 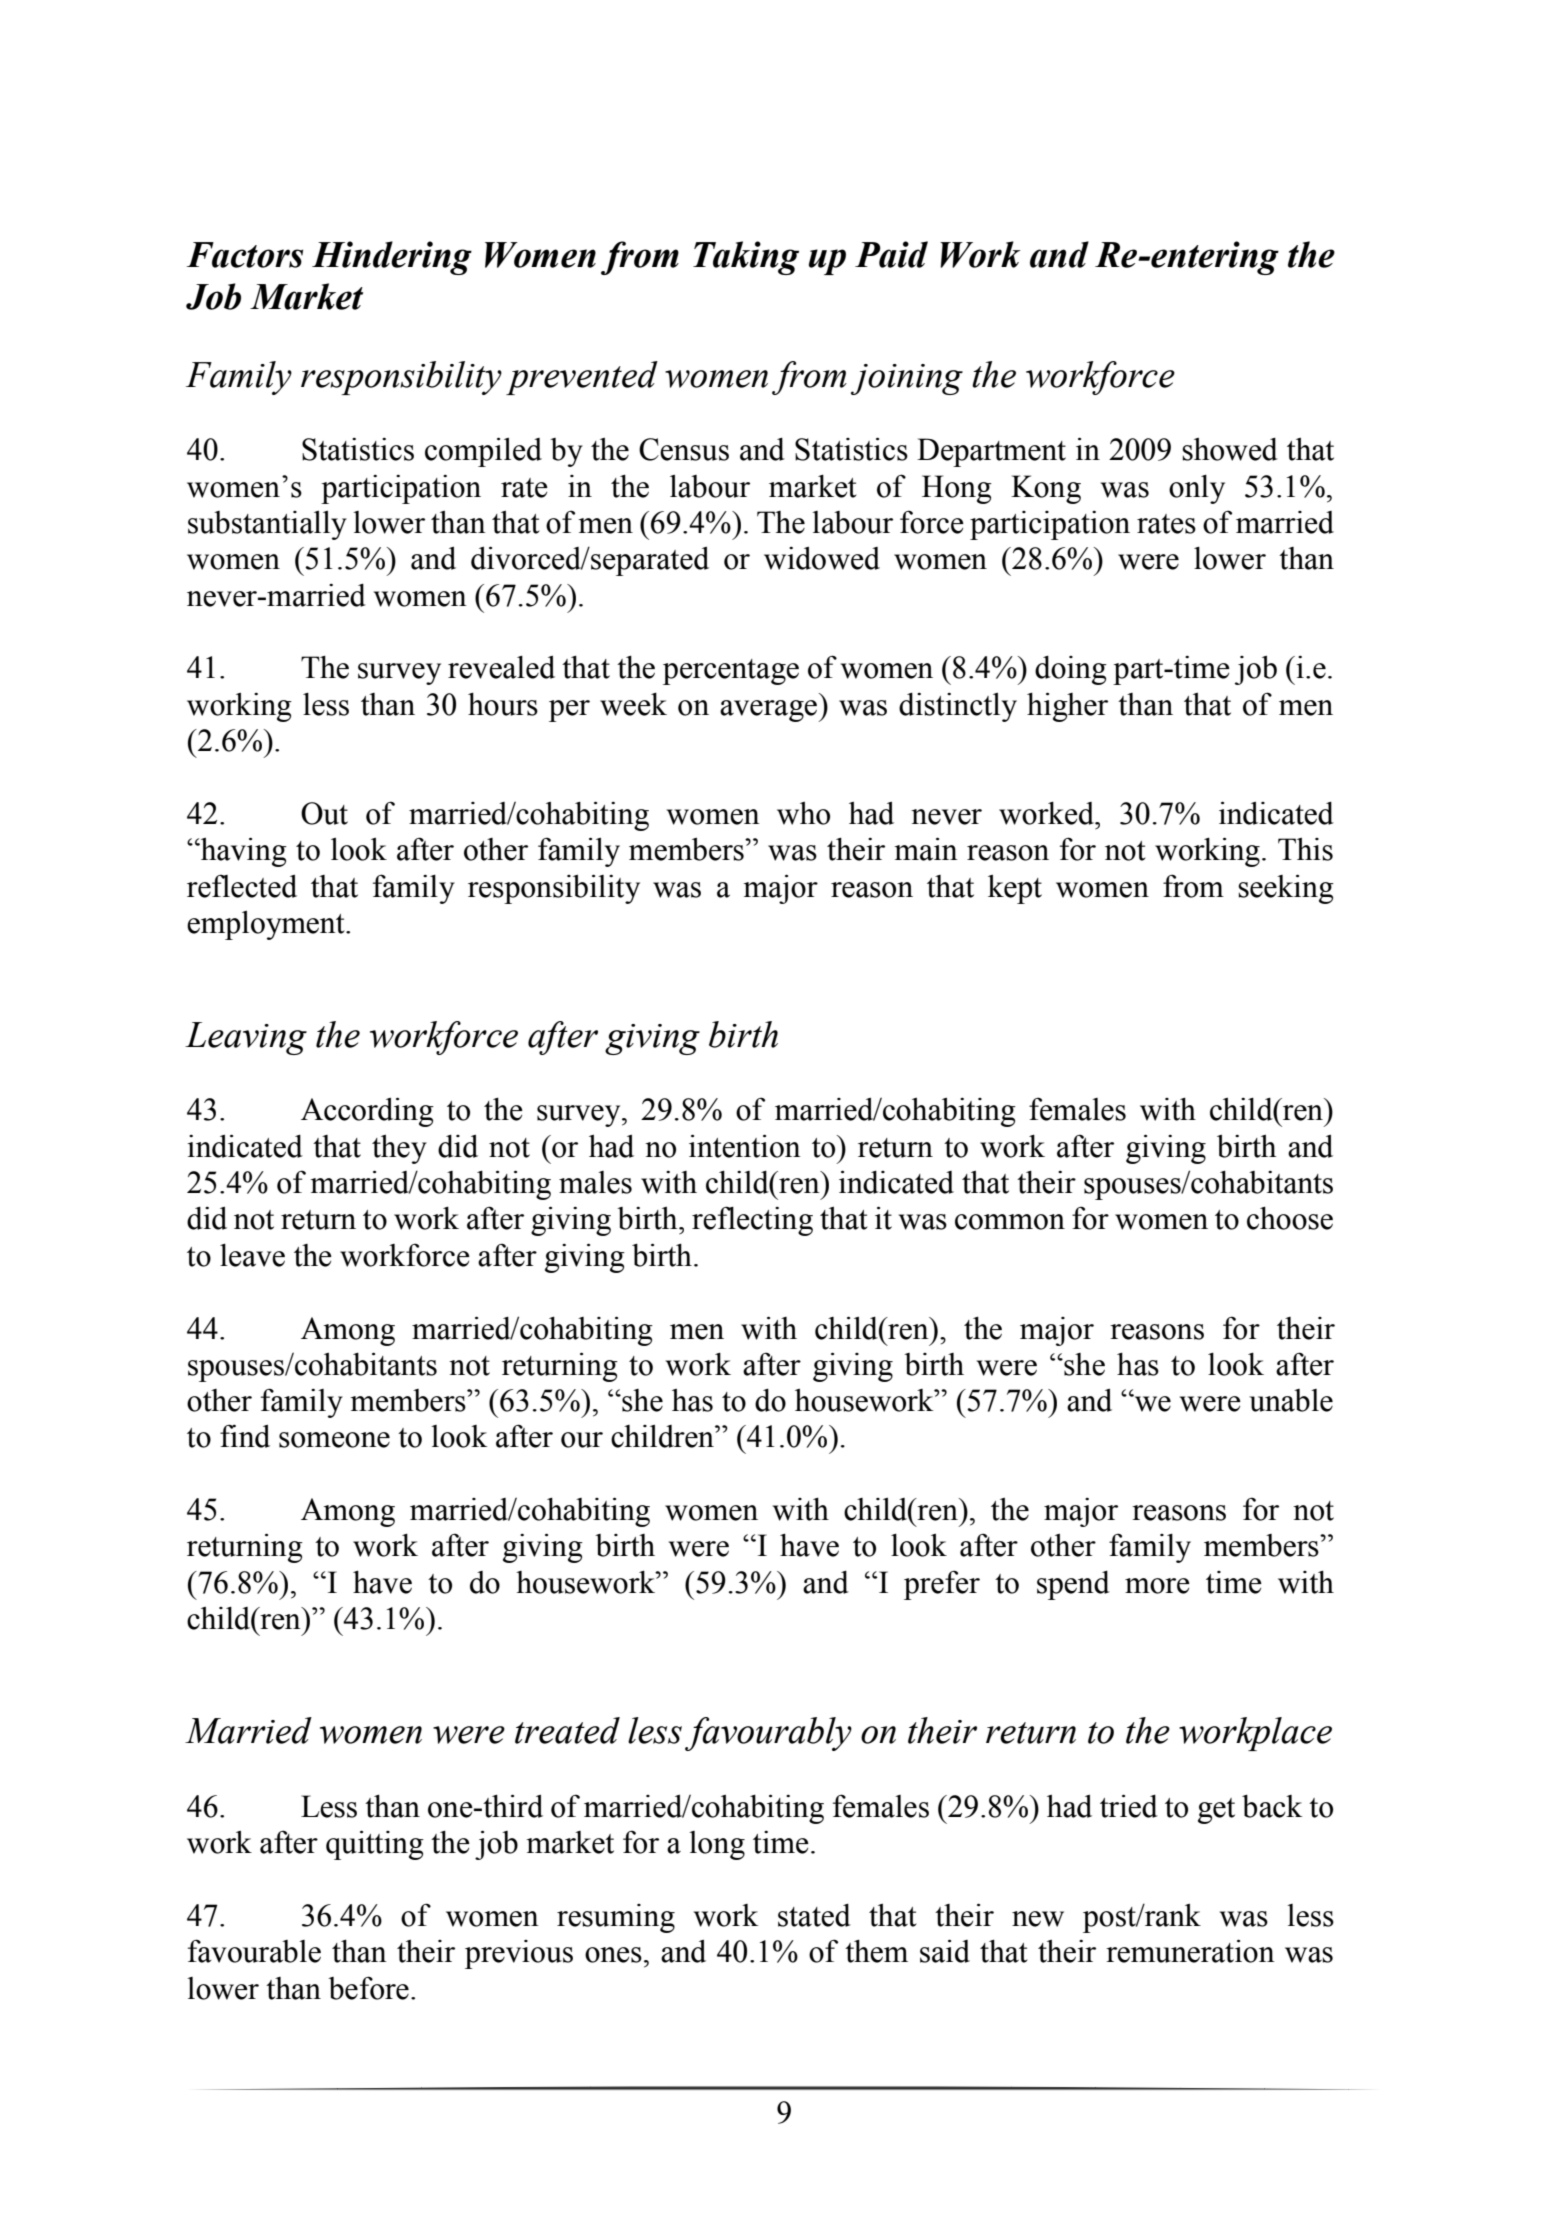 I want to click on someone, so click(x=334, y=1440).
